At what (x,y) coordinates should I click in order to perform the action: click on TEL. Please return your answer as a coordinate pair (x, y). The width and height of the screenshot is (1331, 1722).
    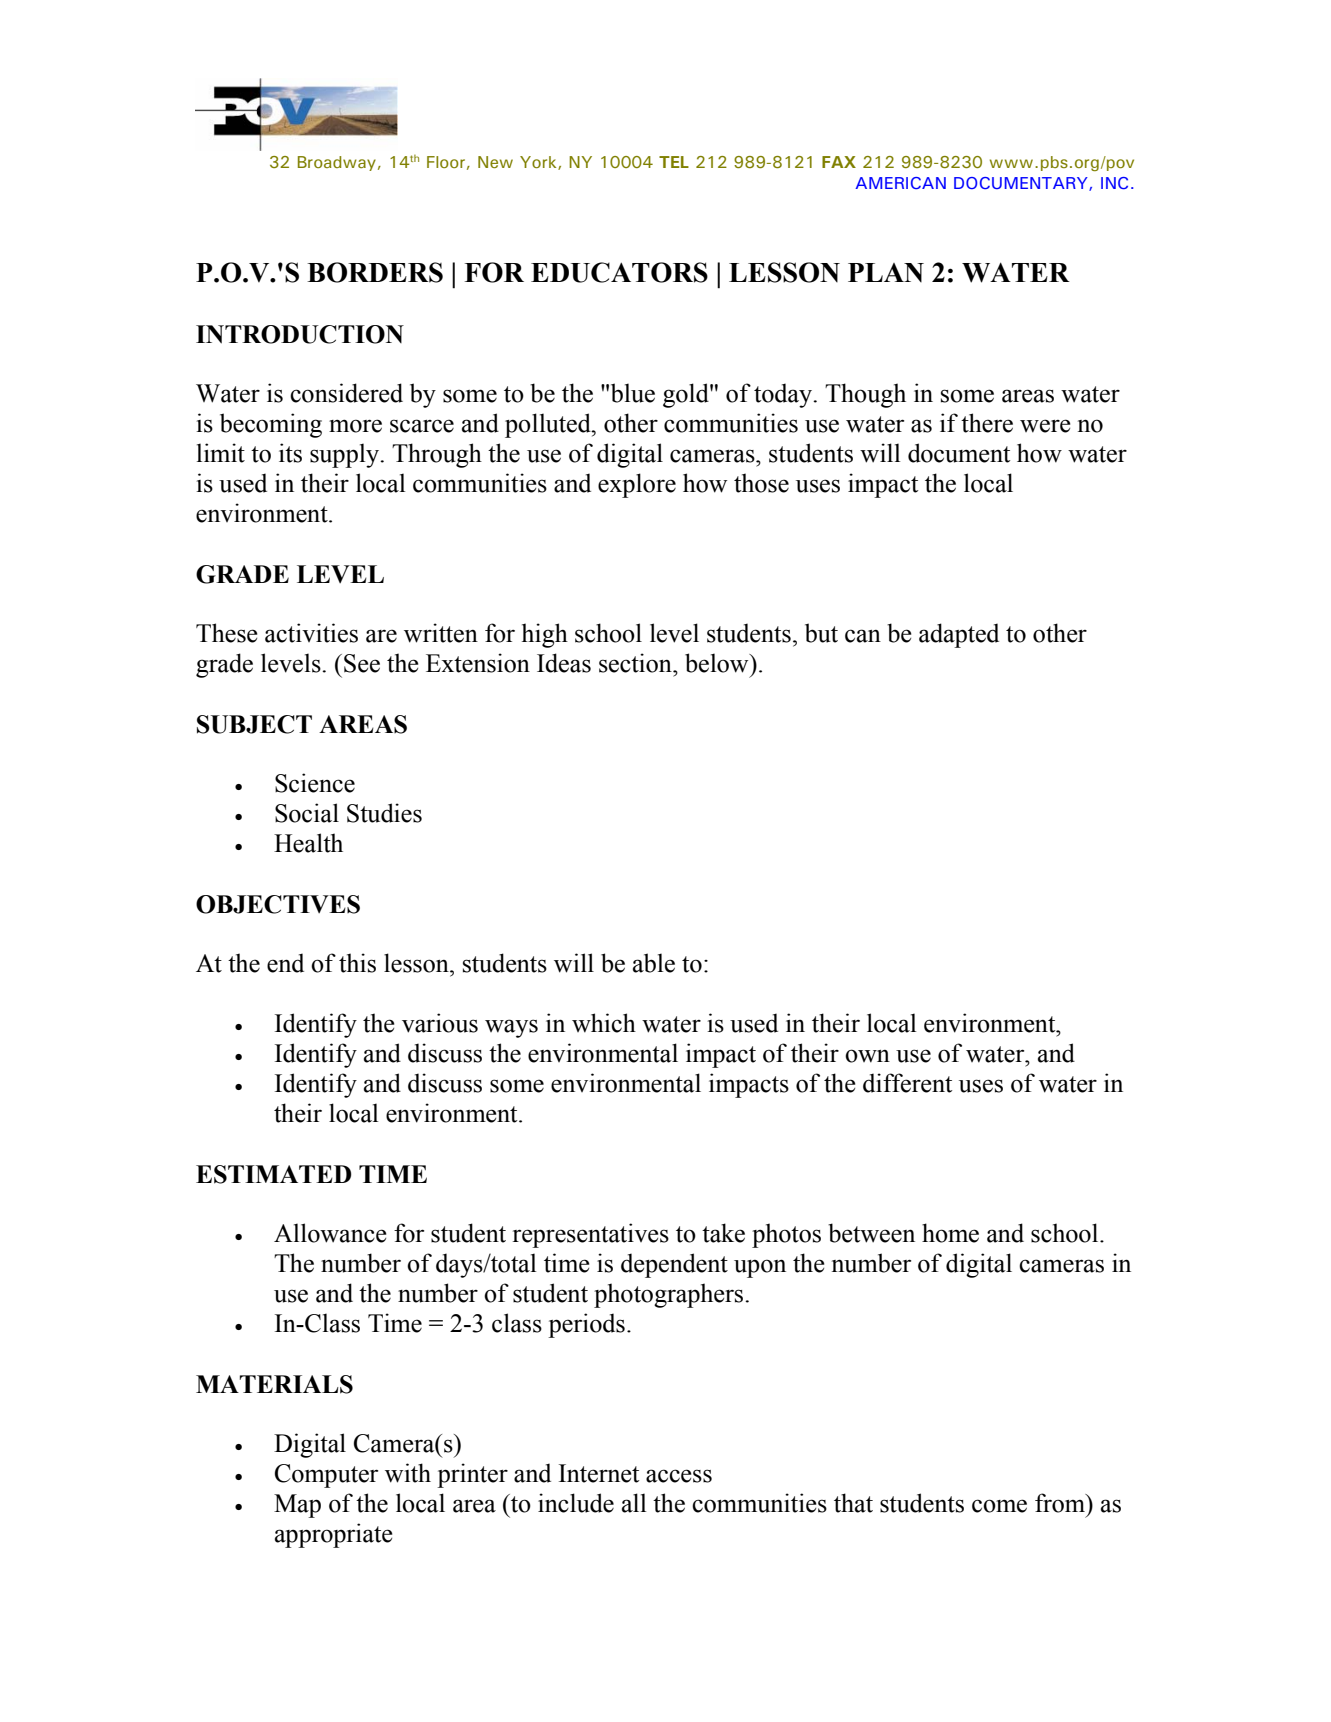
    Looking at the image, I should click on (674, 162).
